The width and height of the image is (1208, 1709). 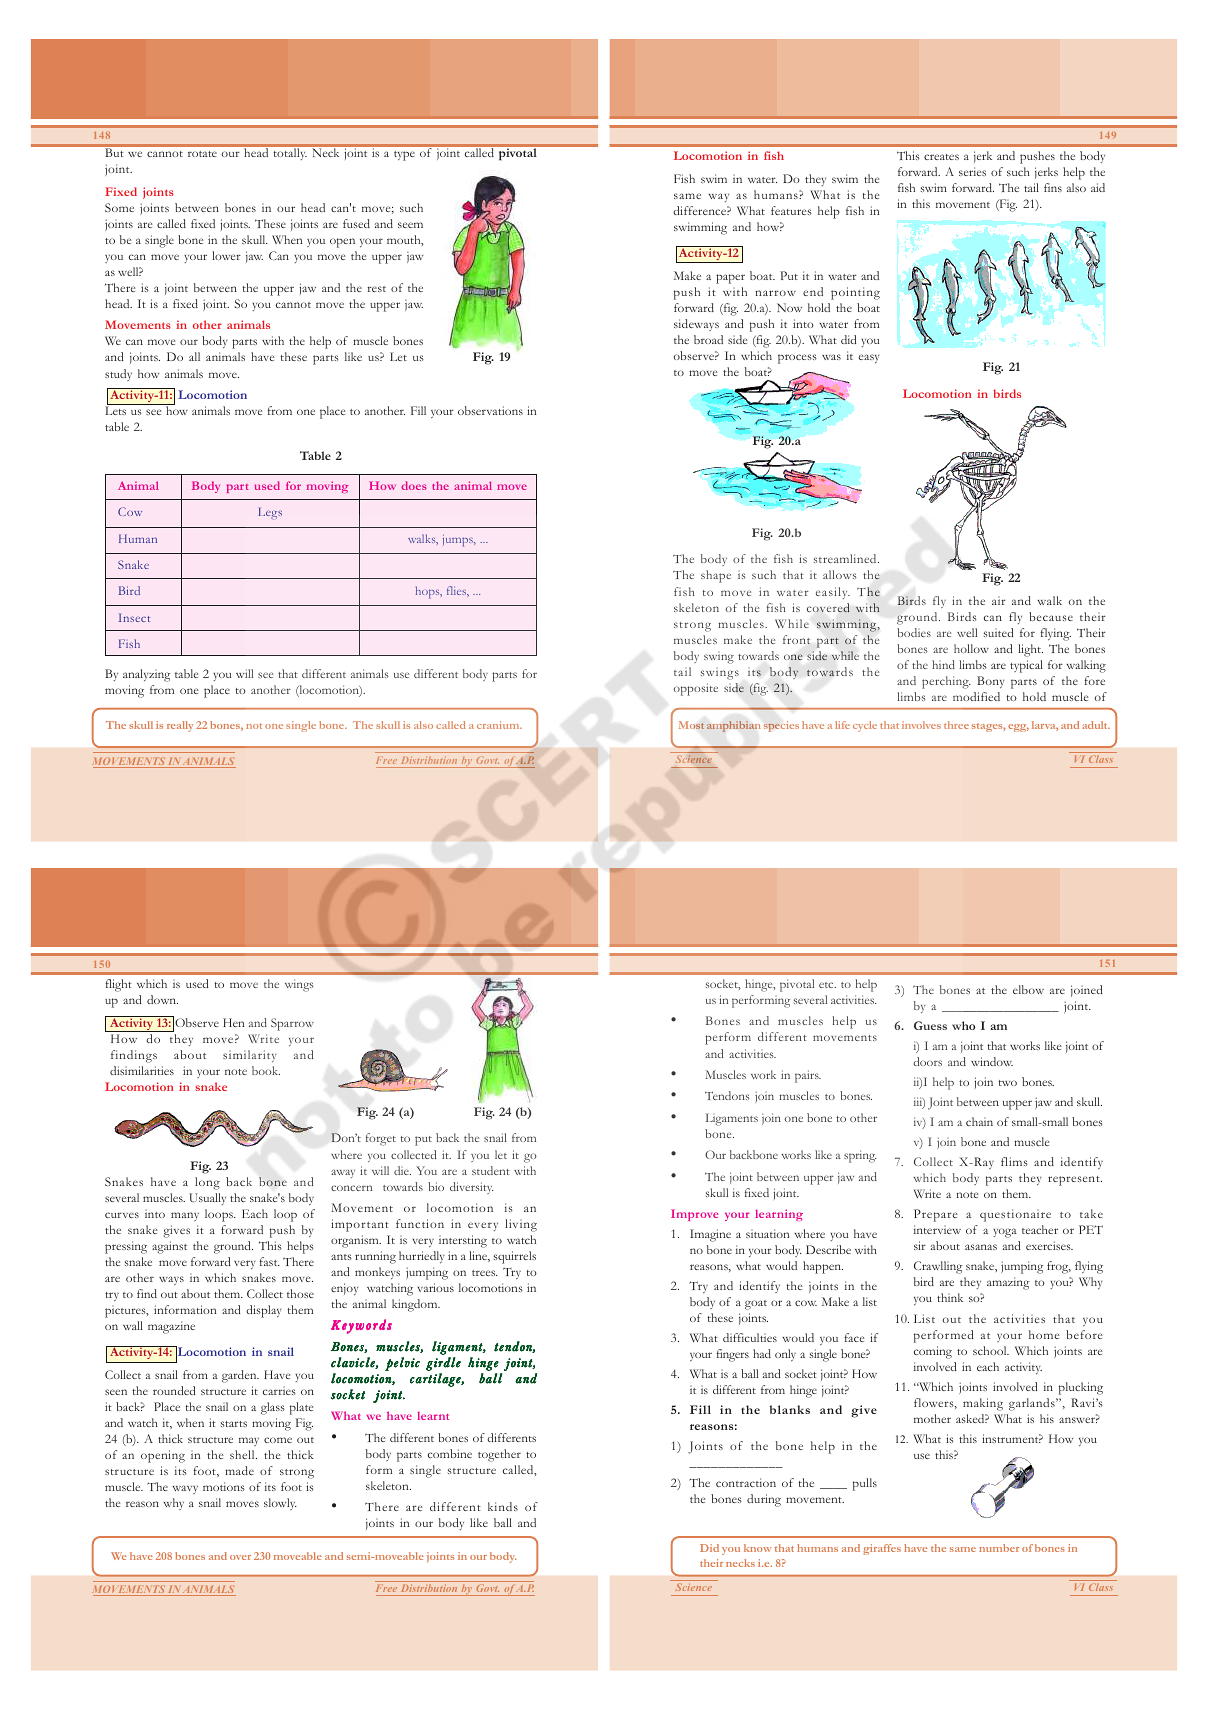 I want to click on rotate, so click(x=202, y=154).
